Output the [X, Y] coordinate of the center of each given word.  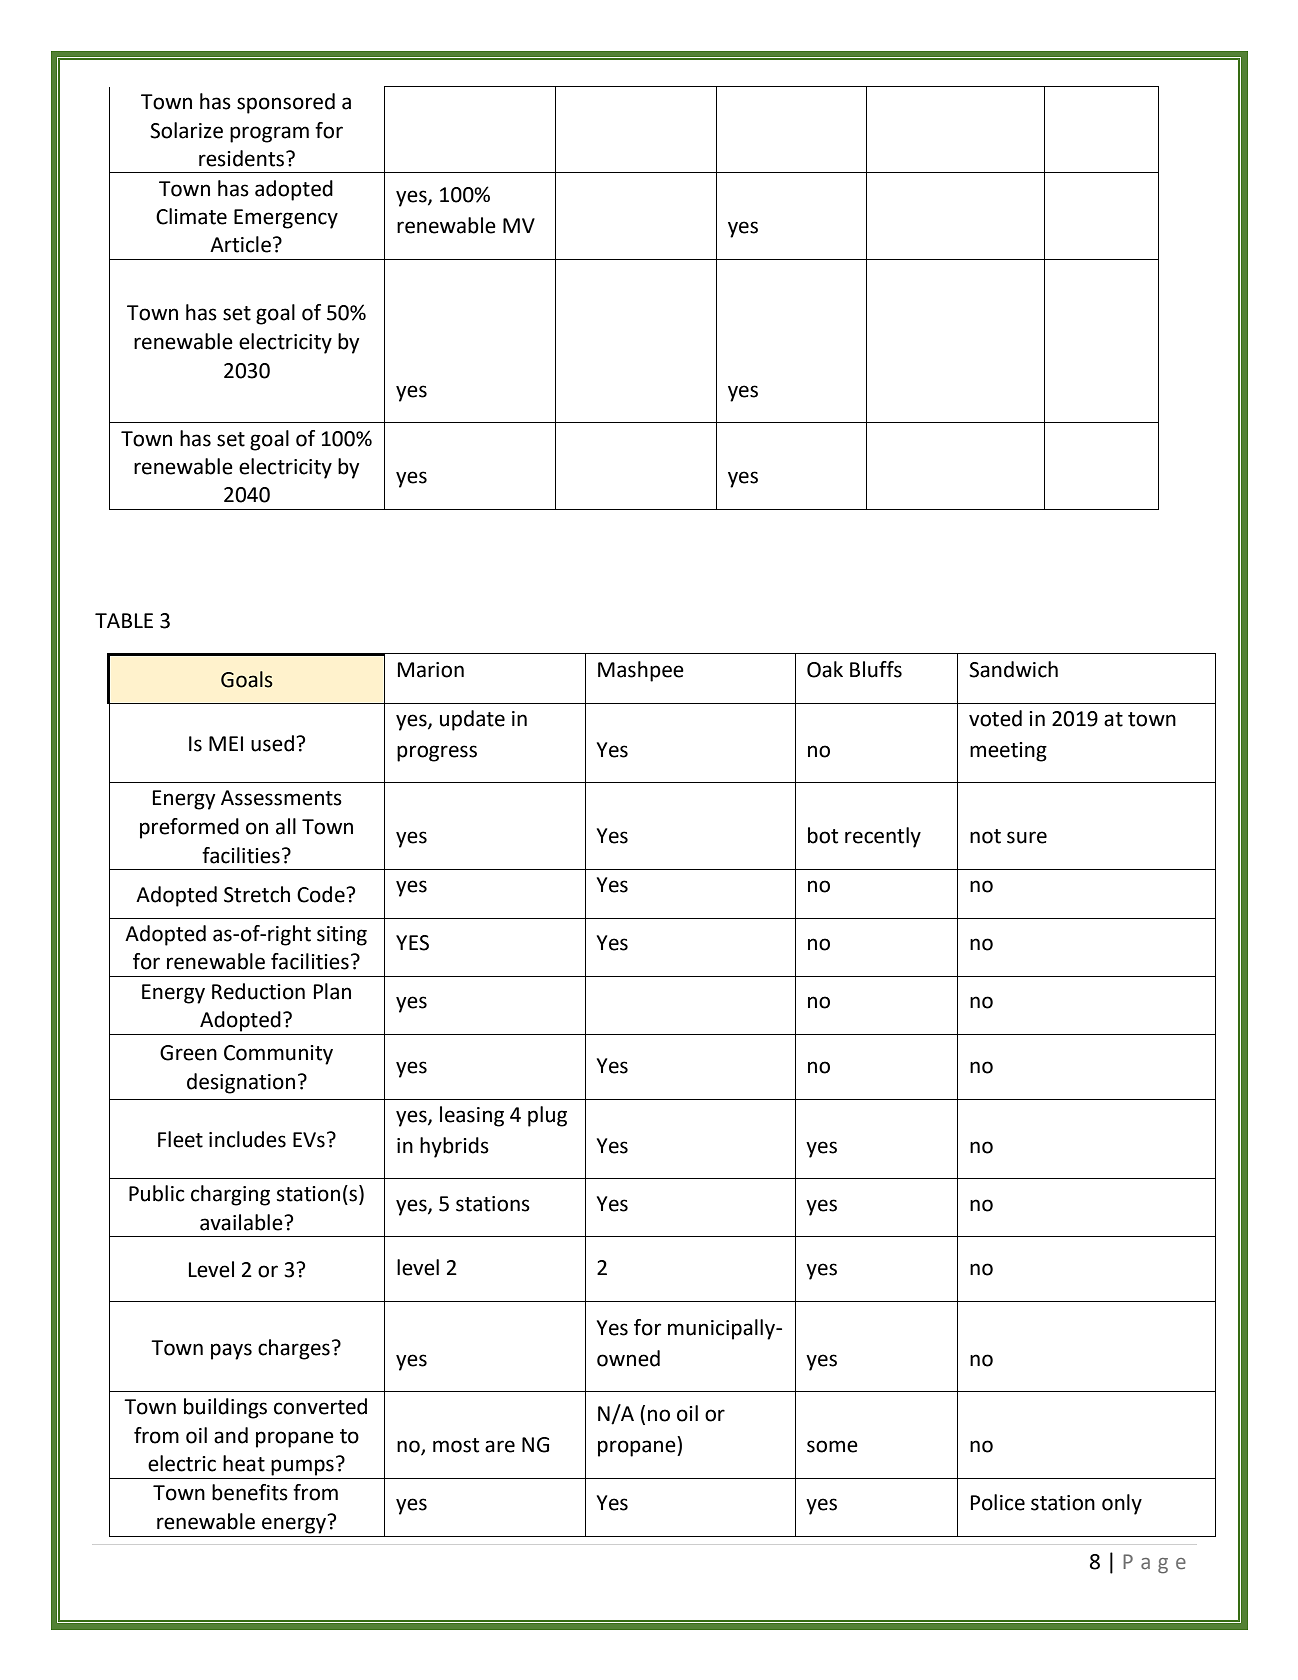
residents [241, 158]
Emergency [286, 219]
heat [244, 1463]
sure [1027, 837]
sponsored [286, 103]
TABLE [124, 620]
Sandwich [1013, 669]
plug [547, 1116]
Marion [431, 670]
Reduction [258, 991]
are [500, 1446]
